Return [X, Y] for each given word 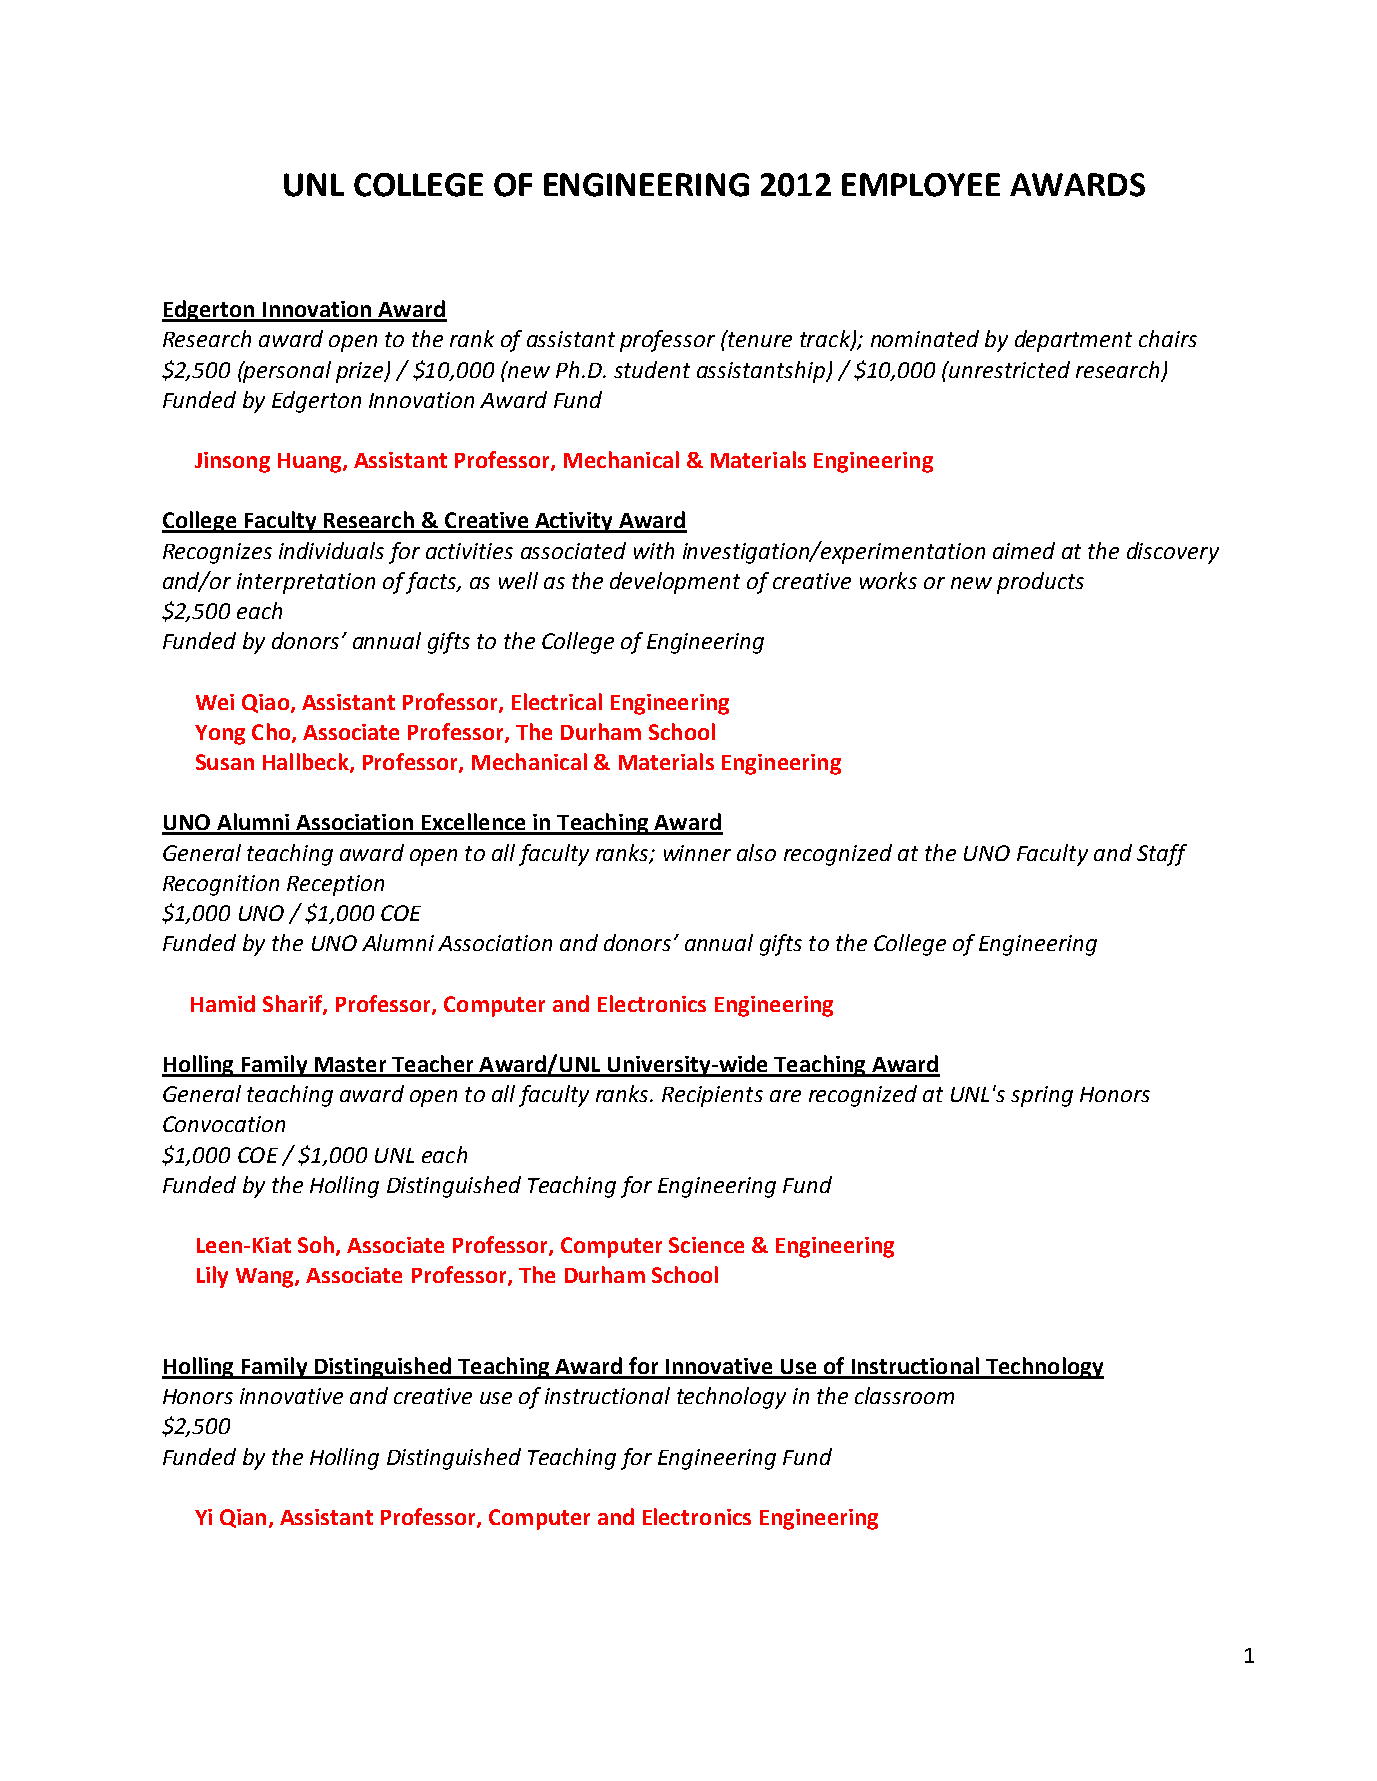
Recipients [712, 1096]
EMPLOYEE [921, 185]
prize [361, 372]
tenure [759, 338]
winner [697, 853]
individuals [331, 550]
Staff [1162, 855]
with [654, 550]
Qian [243, 1518]
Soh [316, 1244]
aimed [1024, 550]
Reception [335, 885]
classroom [904, 1395]
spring [1042, 1096]
